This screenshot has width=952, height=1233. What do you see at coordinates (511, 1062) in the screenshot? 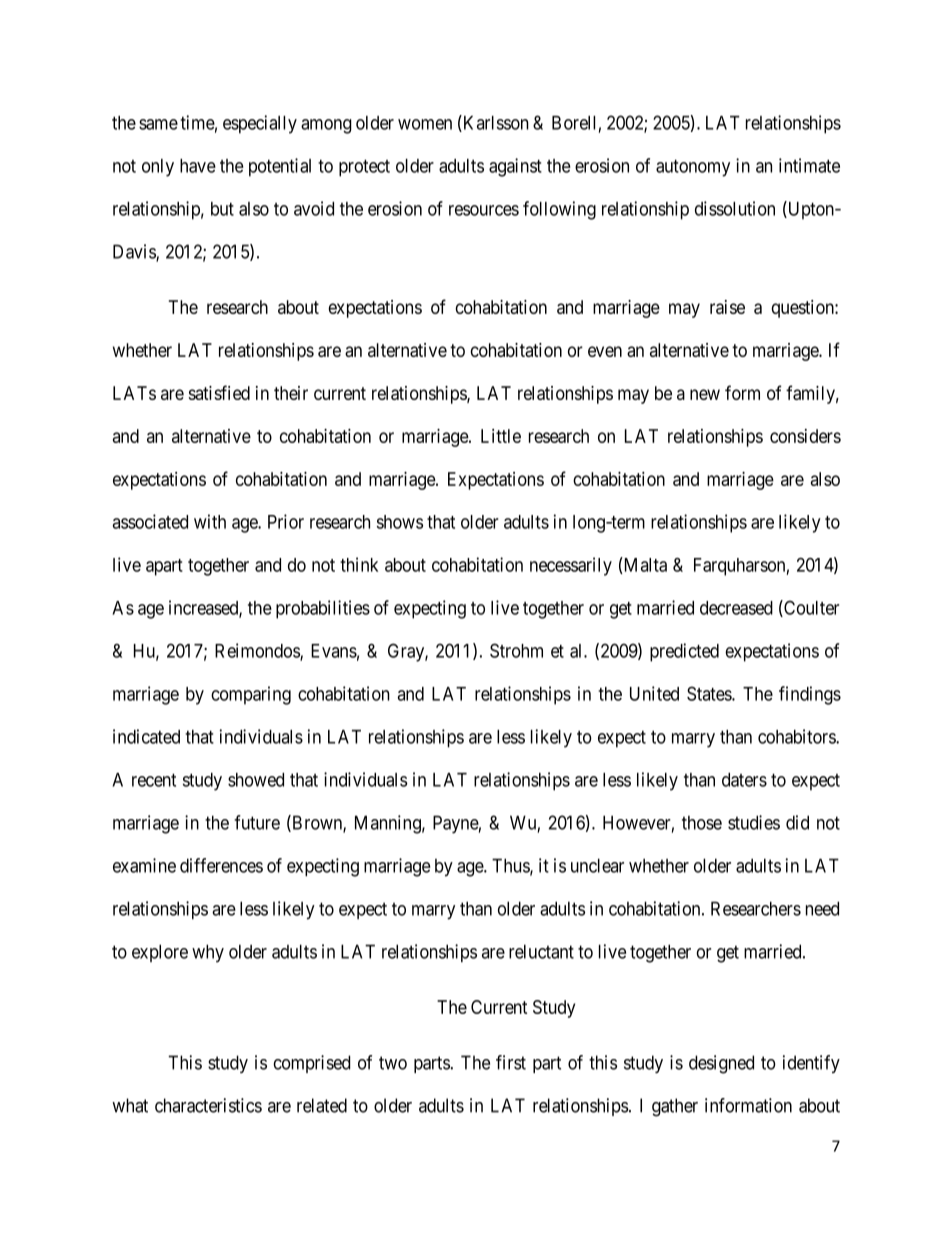
I see `first` at bounding box center [511, 1062].
